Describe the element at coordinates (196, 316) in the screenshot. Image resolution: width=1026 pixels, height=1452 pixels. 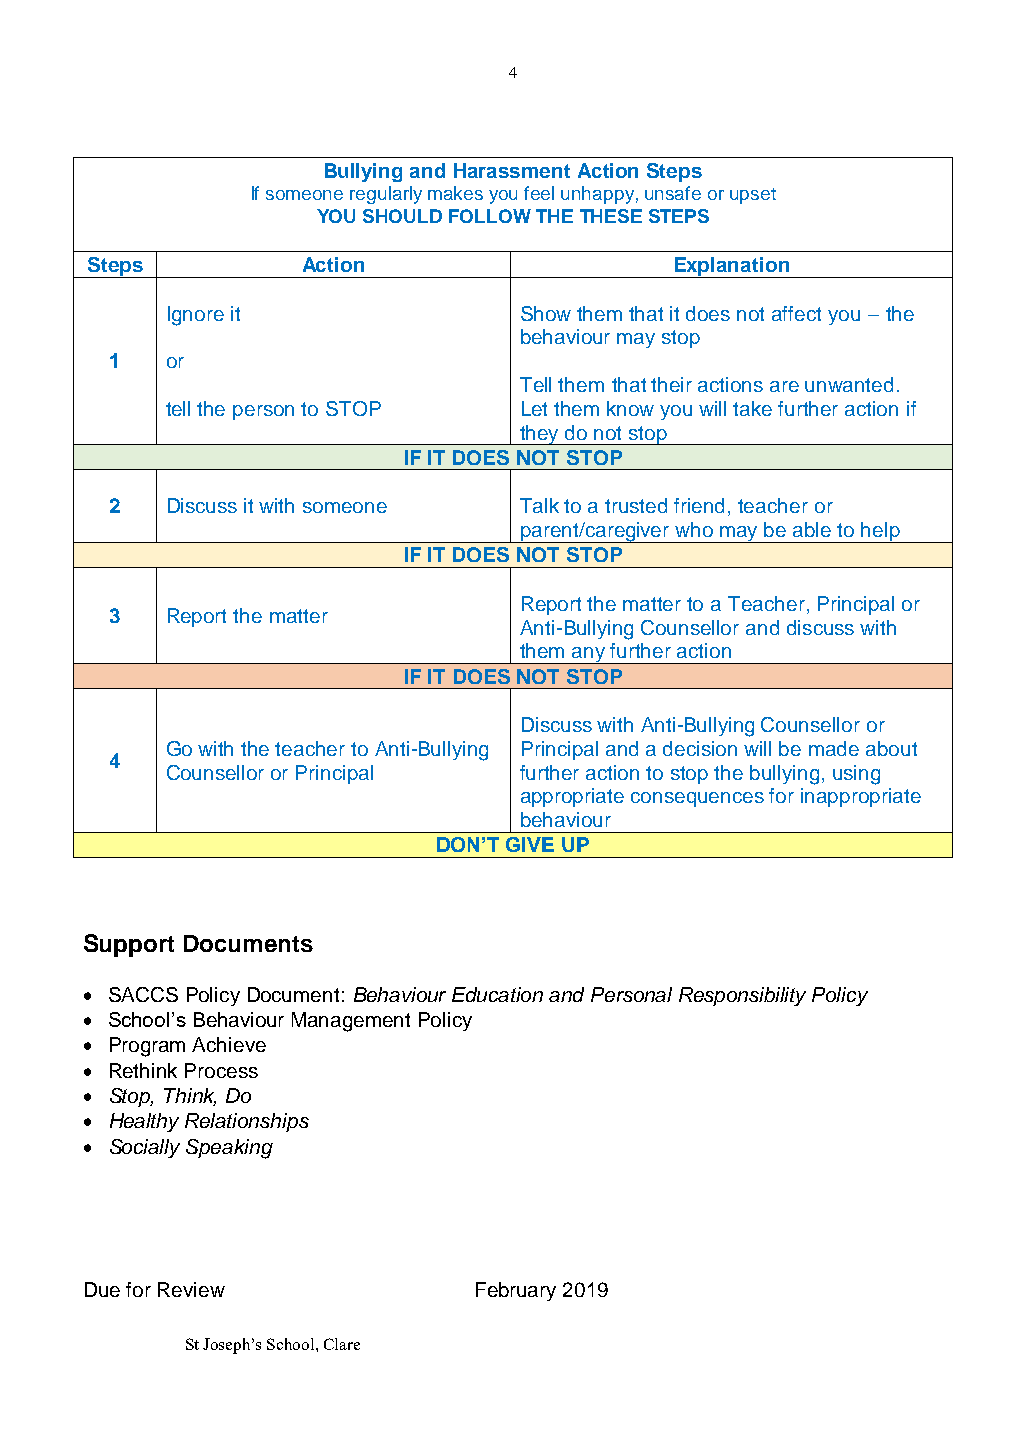
I see `Ignore` at that location.
